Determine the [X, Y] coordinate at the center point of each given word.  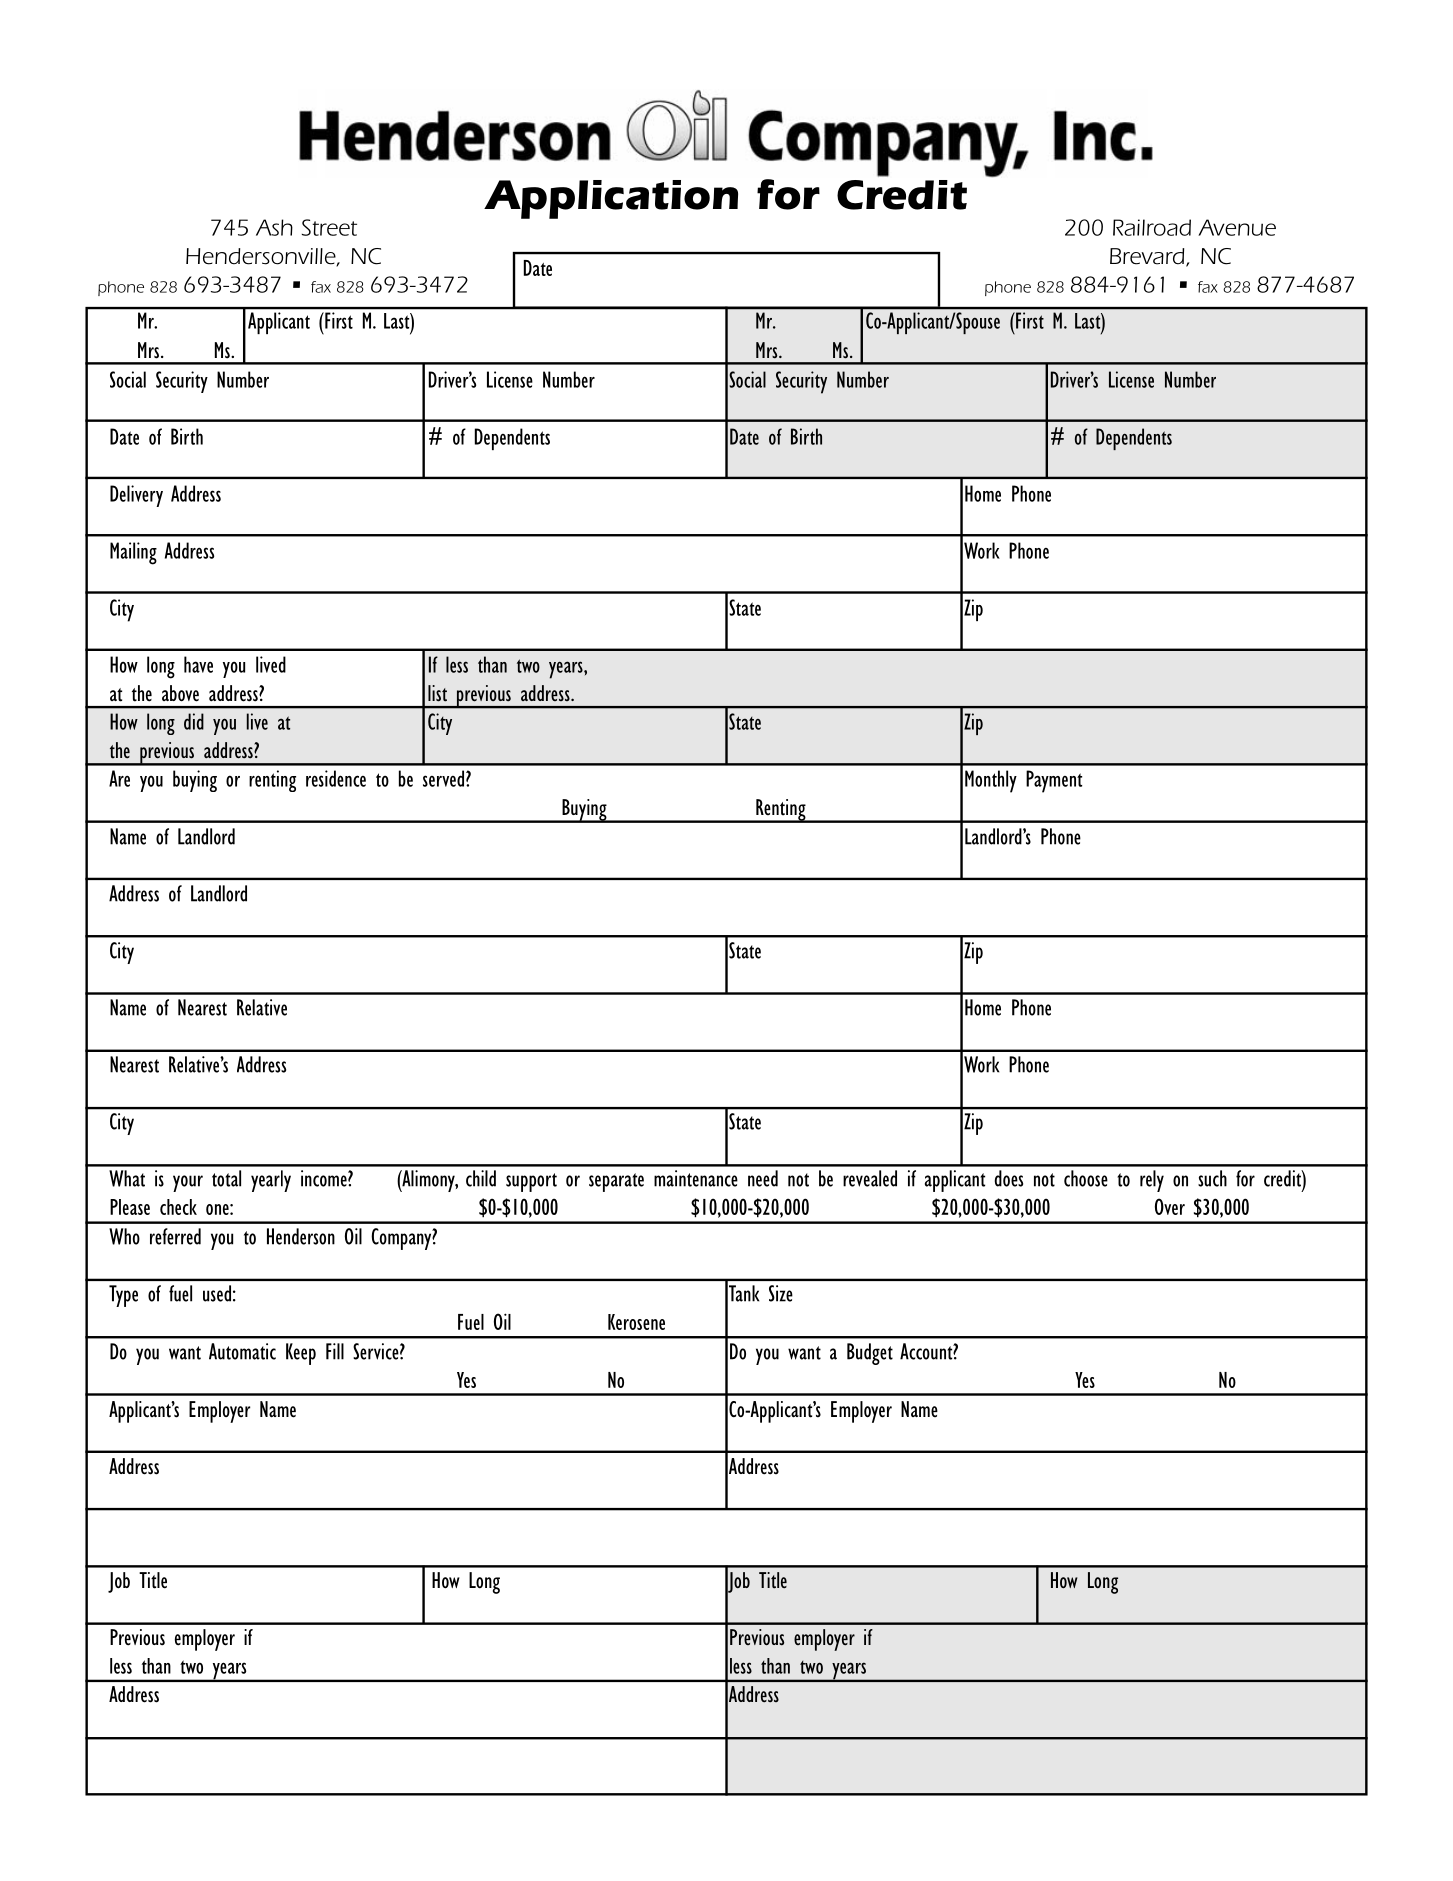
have [198, 664]
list [437, 693]
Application [611, 199]
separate [616, 1182]
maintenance [696, 1178]
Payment [1054, 781]
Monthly [991, 781]
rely [1152, 1181]
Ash [274, 227]
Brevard [1148, 257]
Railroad [1152, 227]
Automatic [242, 1351]
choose [1086, 1178]
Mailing [133, 553]
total [226, 1178]
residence [336, 778]
